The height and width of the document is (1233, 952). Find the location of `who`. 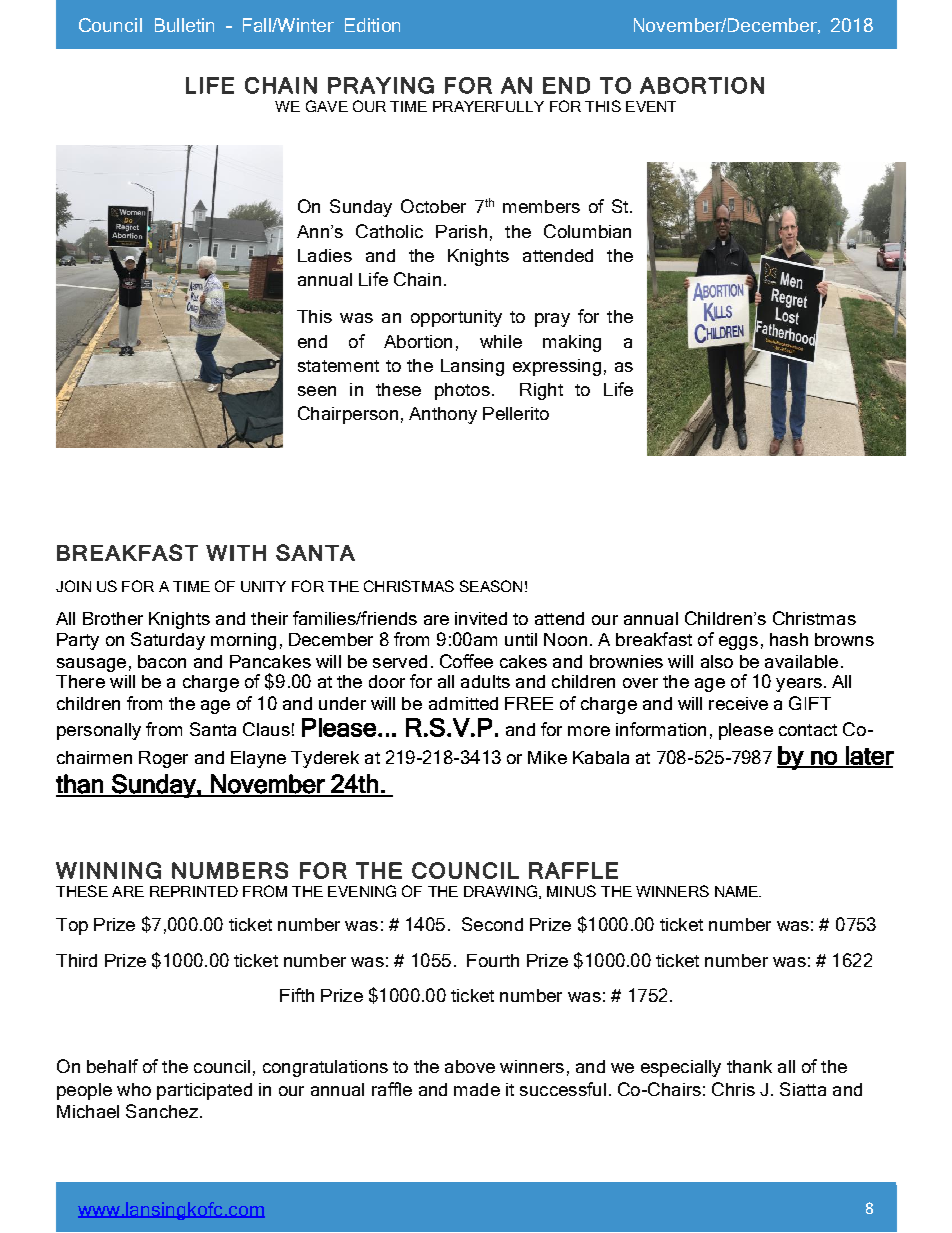

who is located at coordinates (134, 1089).
